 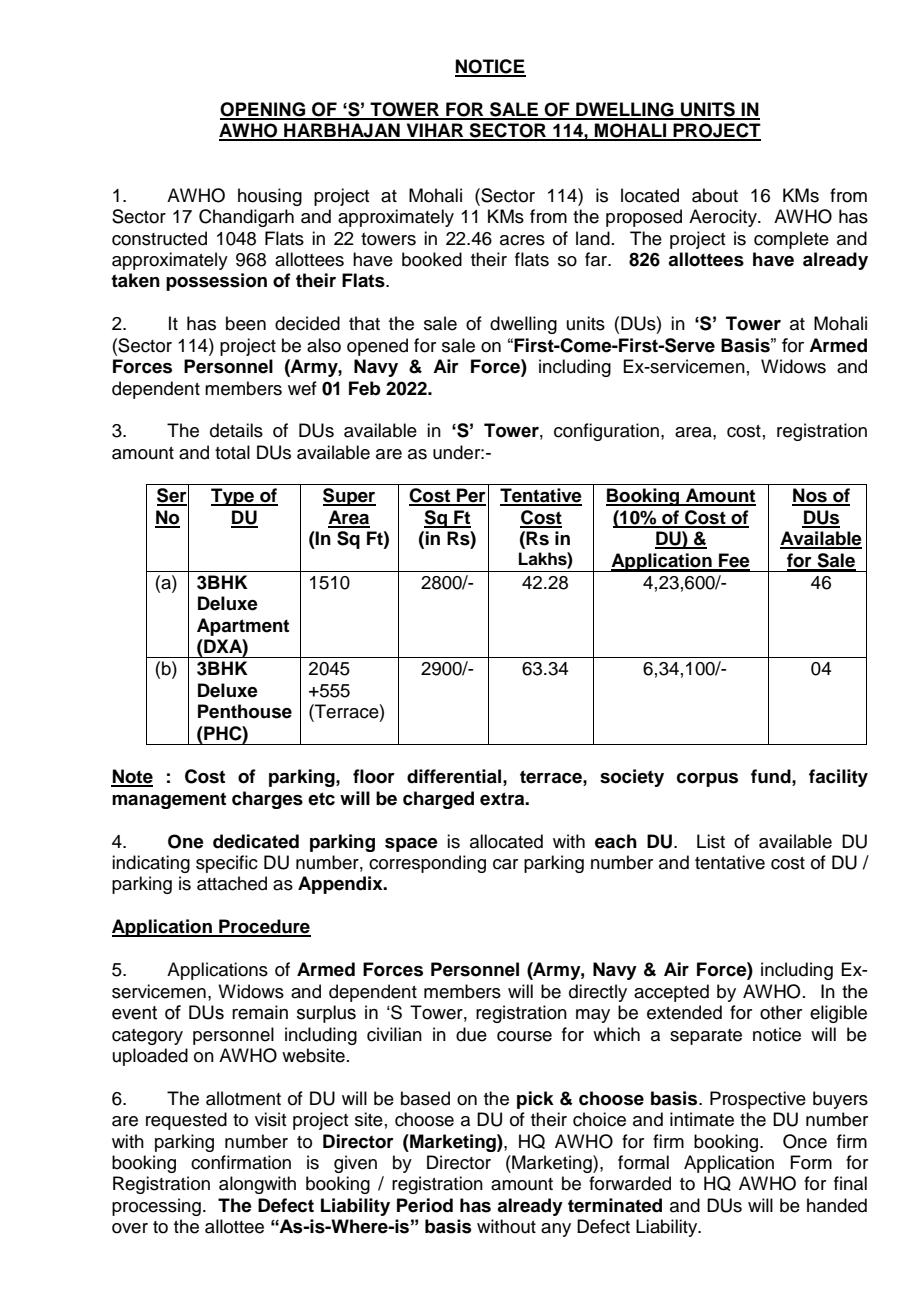 What do you see at coordinates (837, 1205) in the page?
I see `handed` at bounding box center [837, 1205].
